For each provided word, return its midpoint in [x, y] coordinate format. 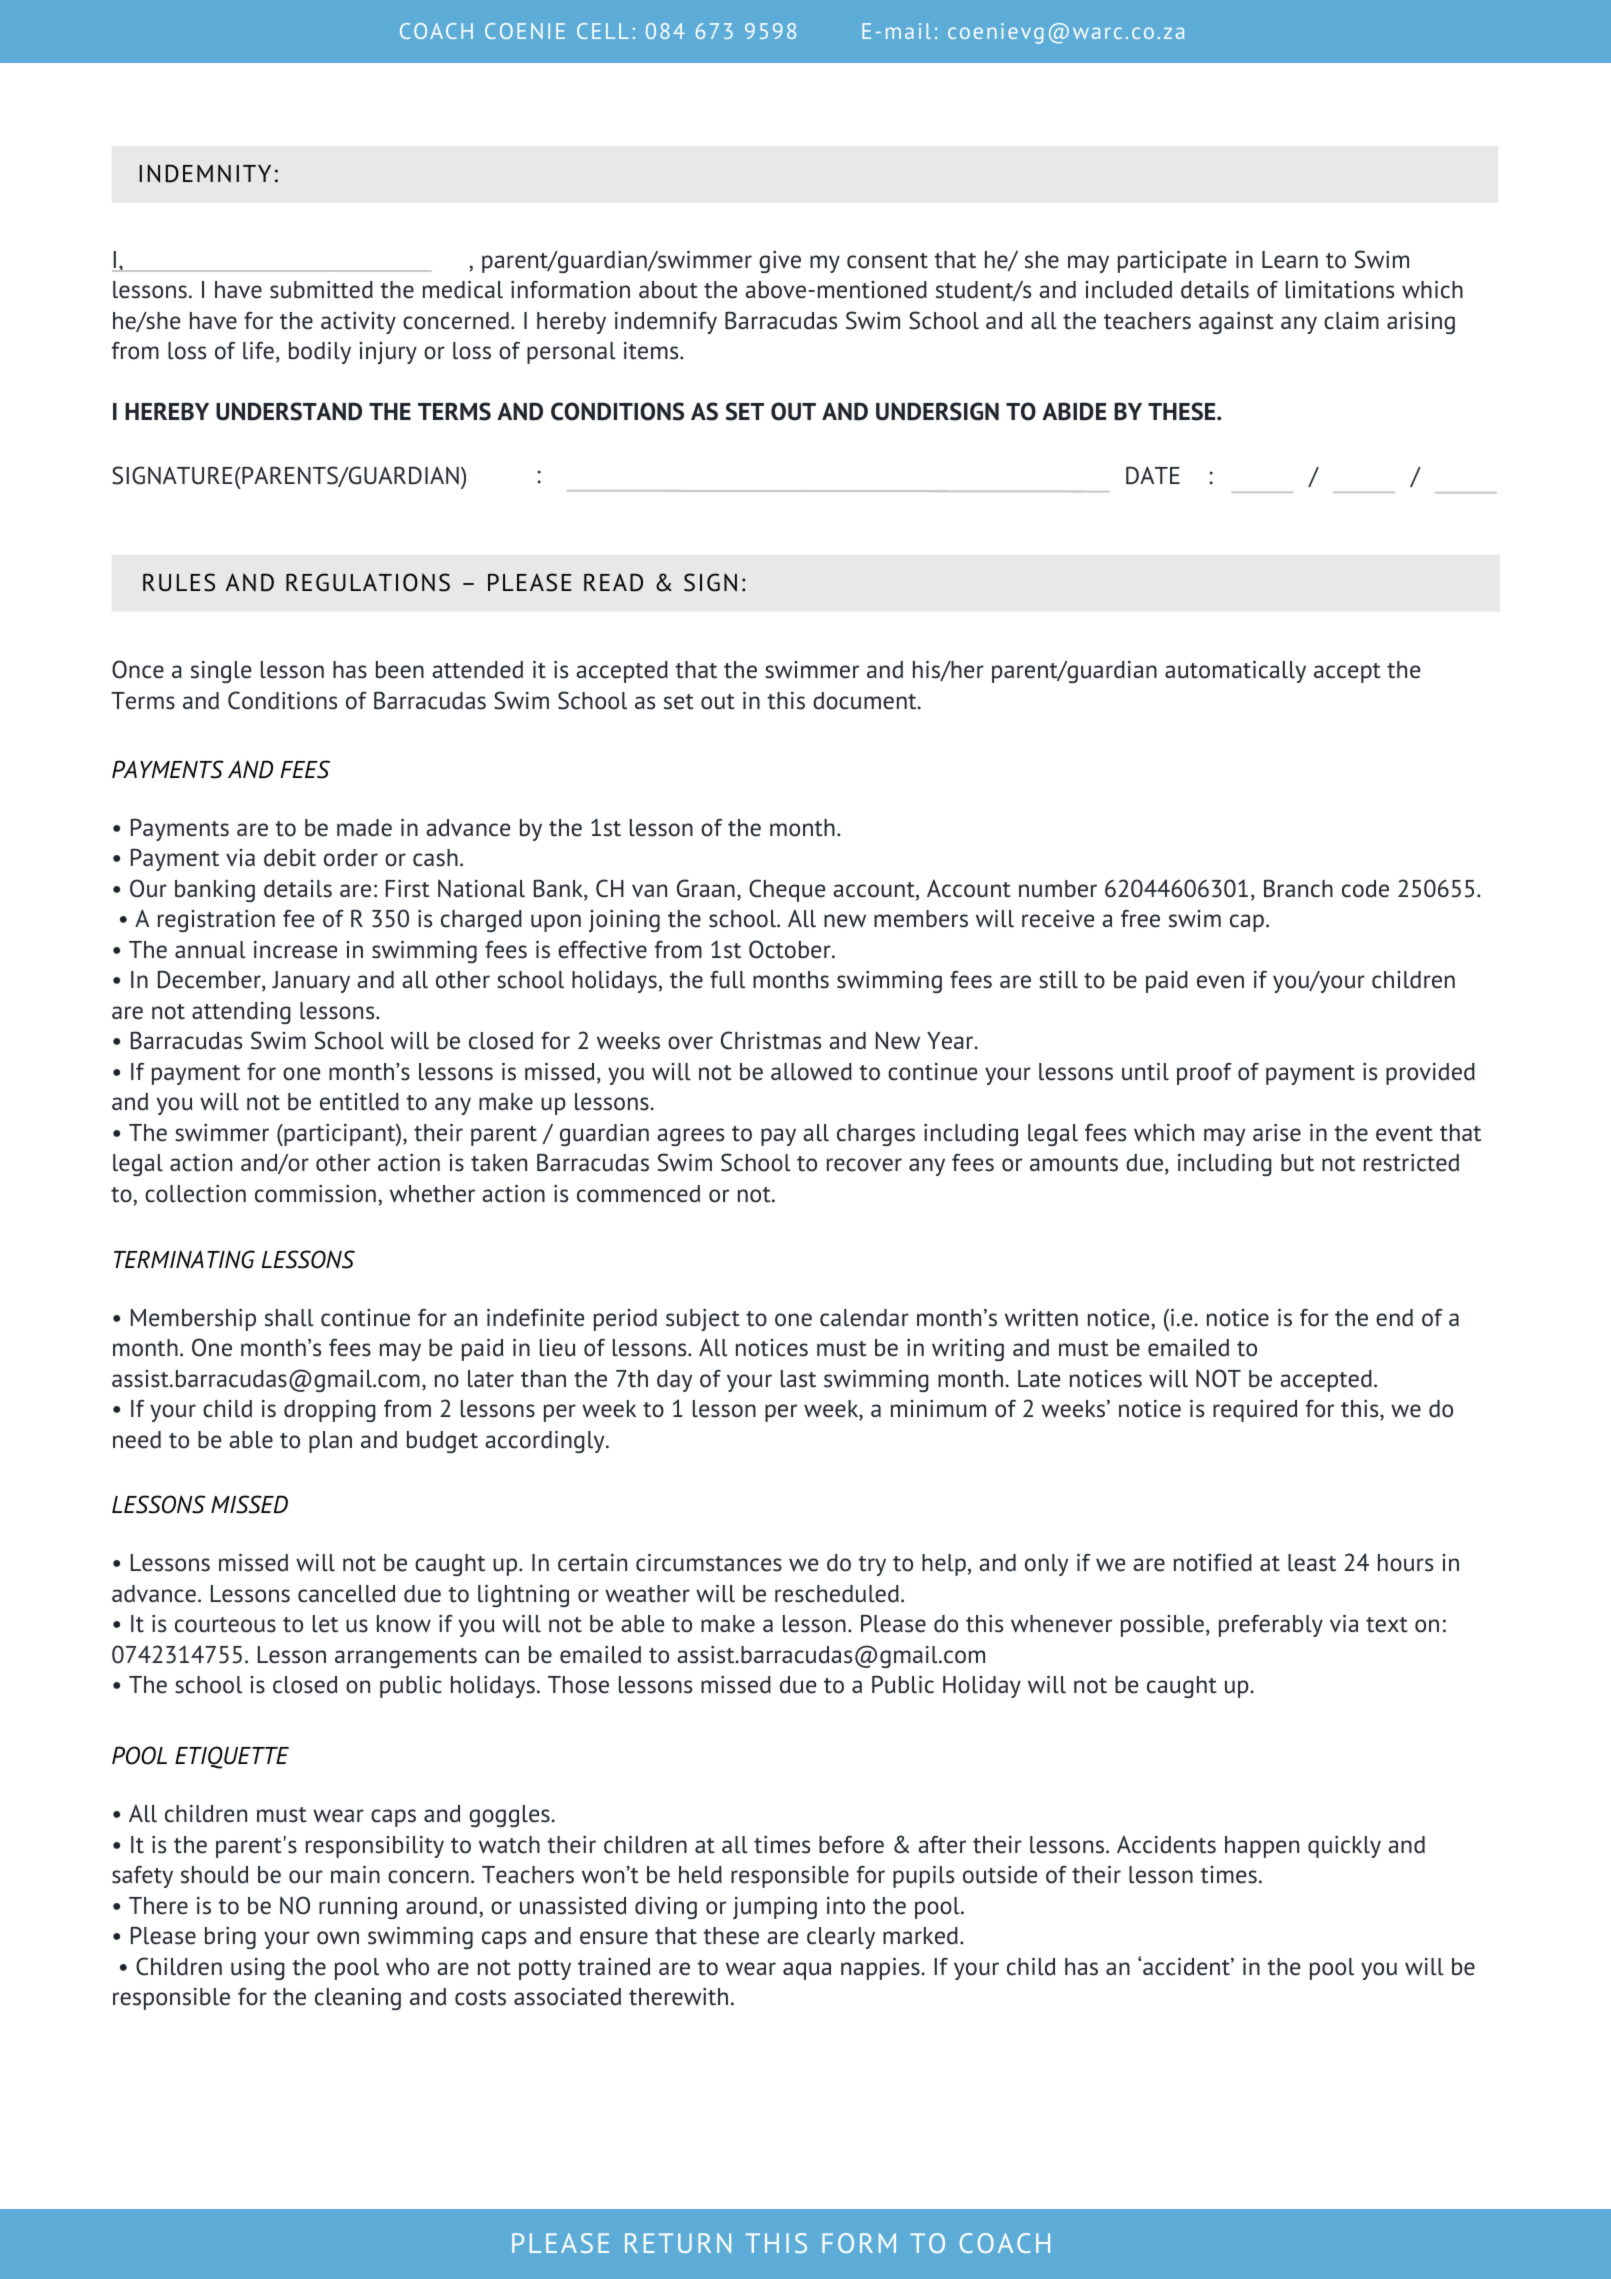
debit [290, 858]
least [1312, 1563]
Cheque [787, 890]
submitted [321, 290]
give [780, 262]
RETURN [678, 2243]
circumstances [709, 1563]
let [325, 1624]
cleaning [358, 1999]
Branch [1298, 888]
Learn [1290, 260]
